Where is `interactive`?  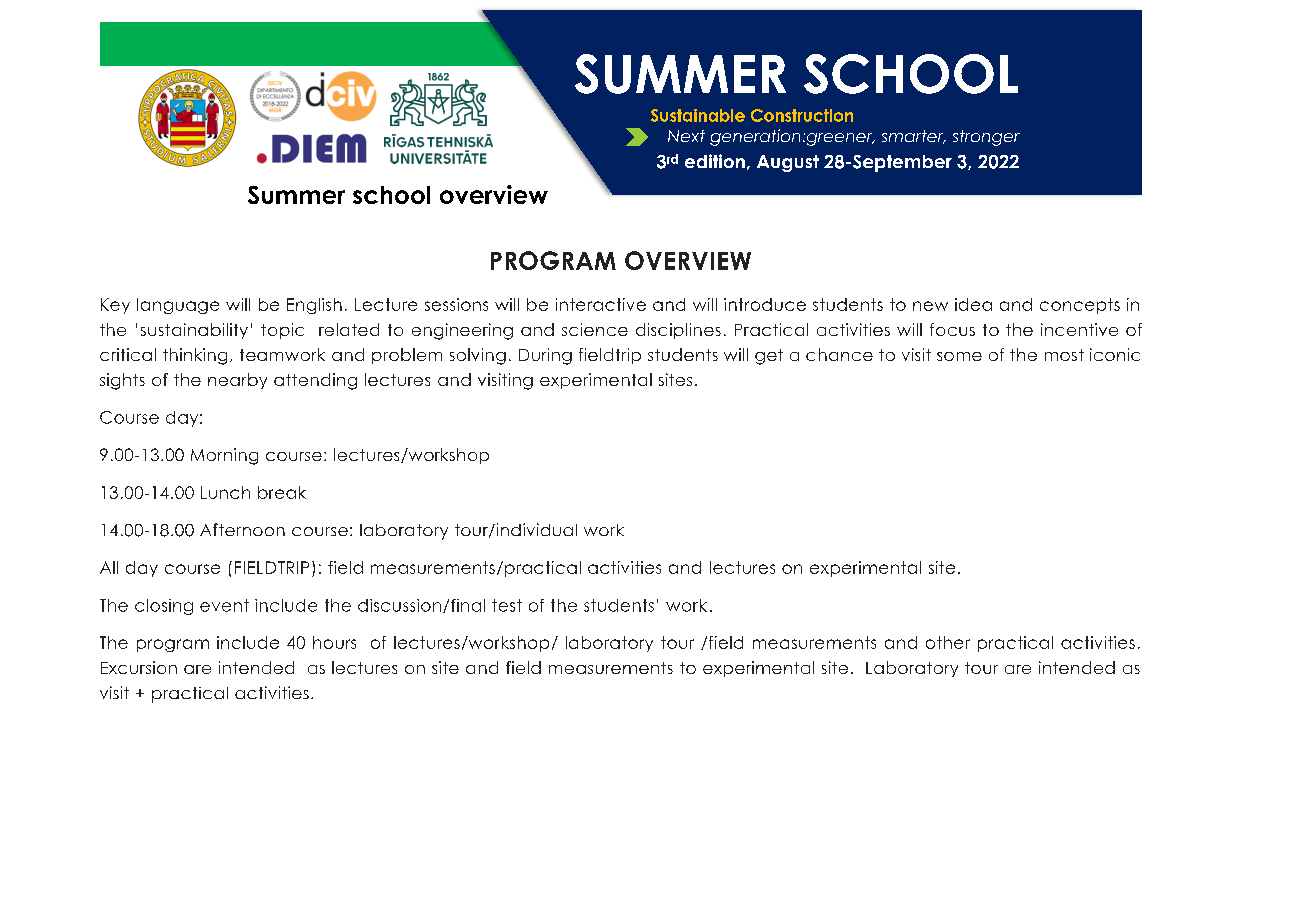 interactive is located at coordinates (601, 304).
